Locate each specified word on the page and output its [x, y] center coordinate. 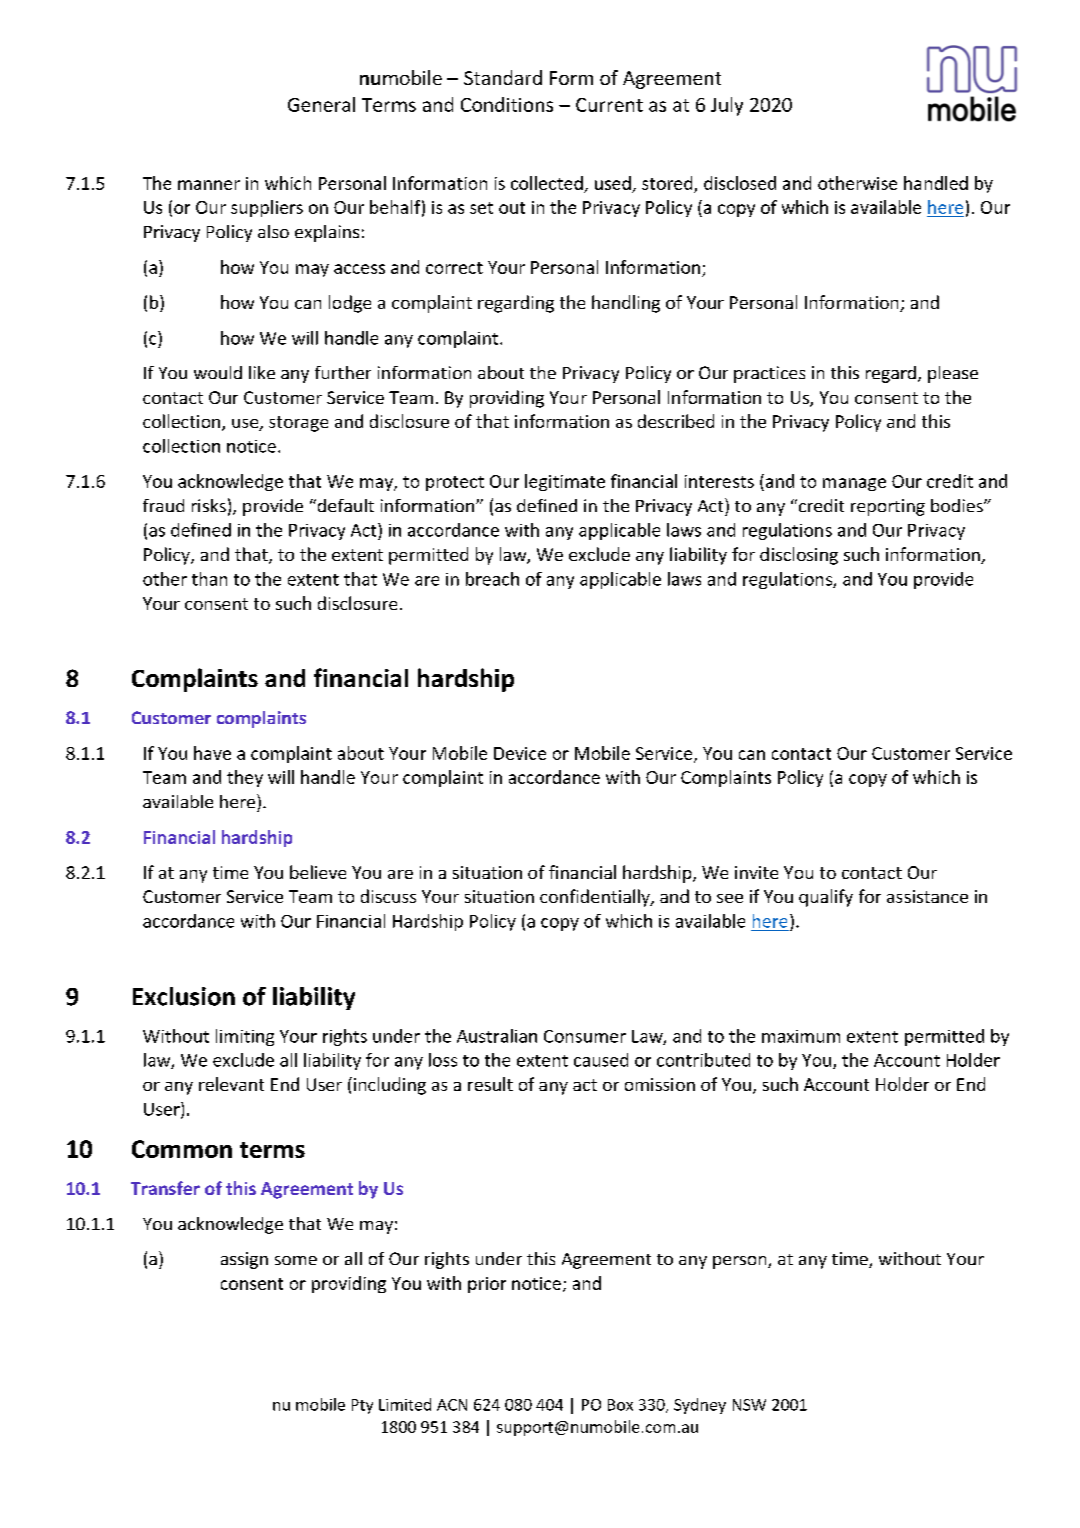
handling [626, 304]
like [262, 372]
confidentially [596, 898]
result [490, 1084]
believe [318, 872]
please [953, 374]
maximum [801, 1036]
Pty [362, 1406]
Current [609, 105]
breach [492, 579]
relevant [231, 1084]
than [209, 579]
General [321, 104]
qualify [826, 898]
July [727, 106]
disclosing [799, 556]
